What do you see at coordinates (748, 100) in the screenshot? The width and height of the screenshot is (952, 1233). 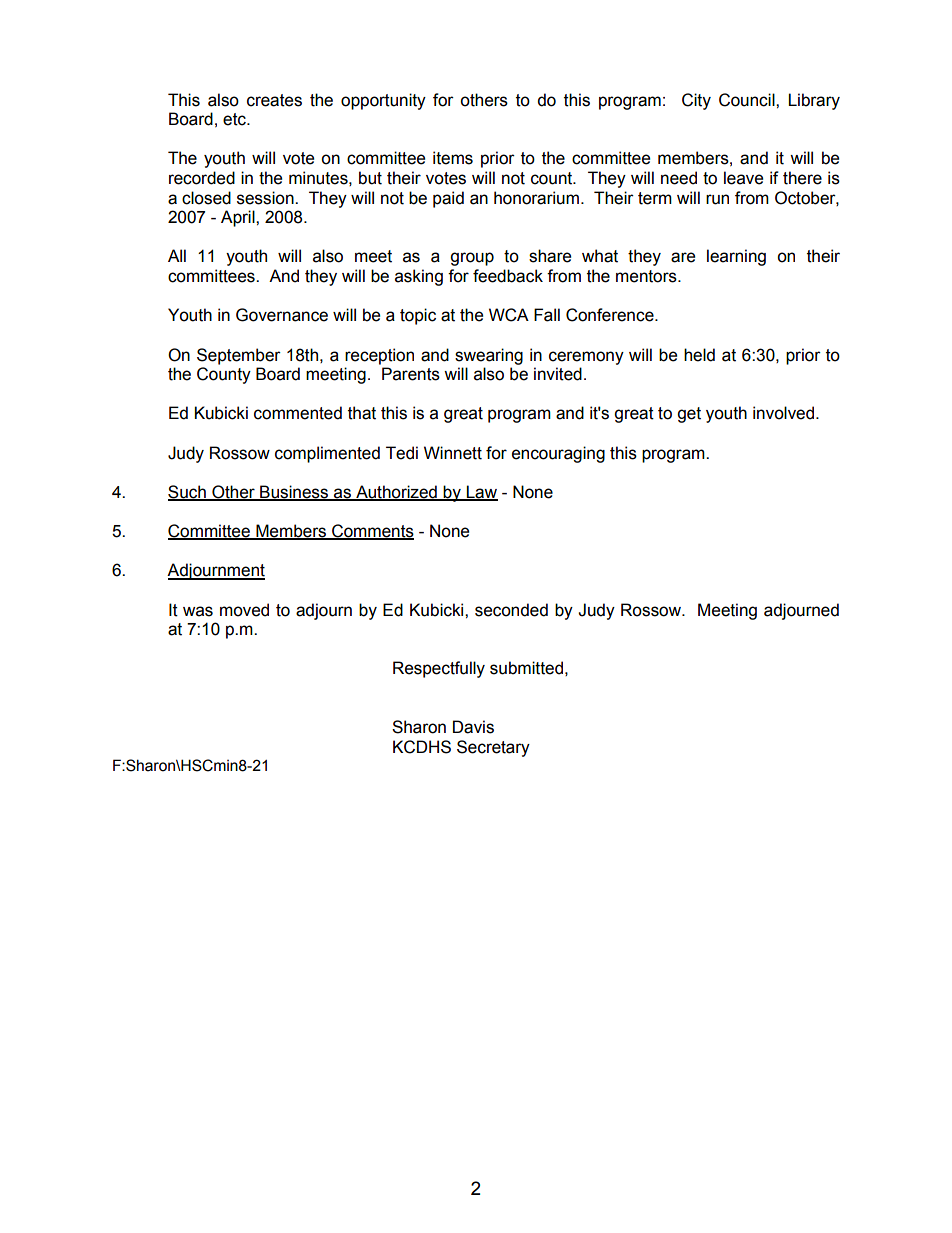 I see `Council` at bounding box center [748, 100].
